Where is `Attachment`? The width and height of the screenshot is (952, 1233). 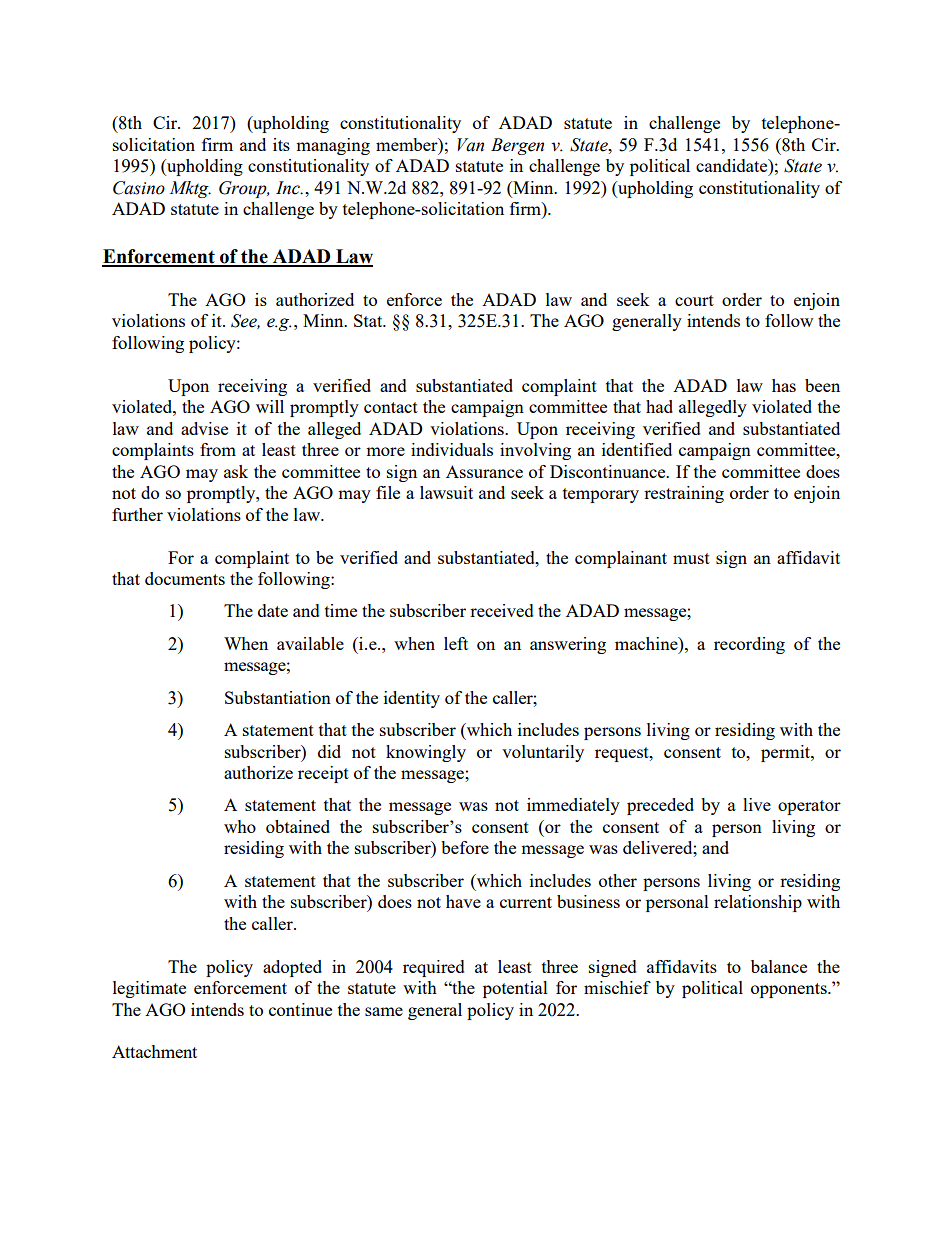 Attachment is located at coordinates (154, 1051).
